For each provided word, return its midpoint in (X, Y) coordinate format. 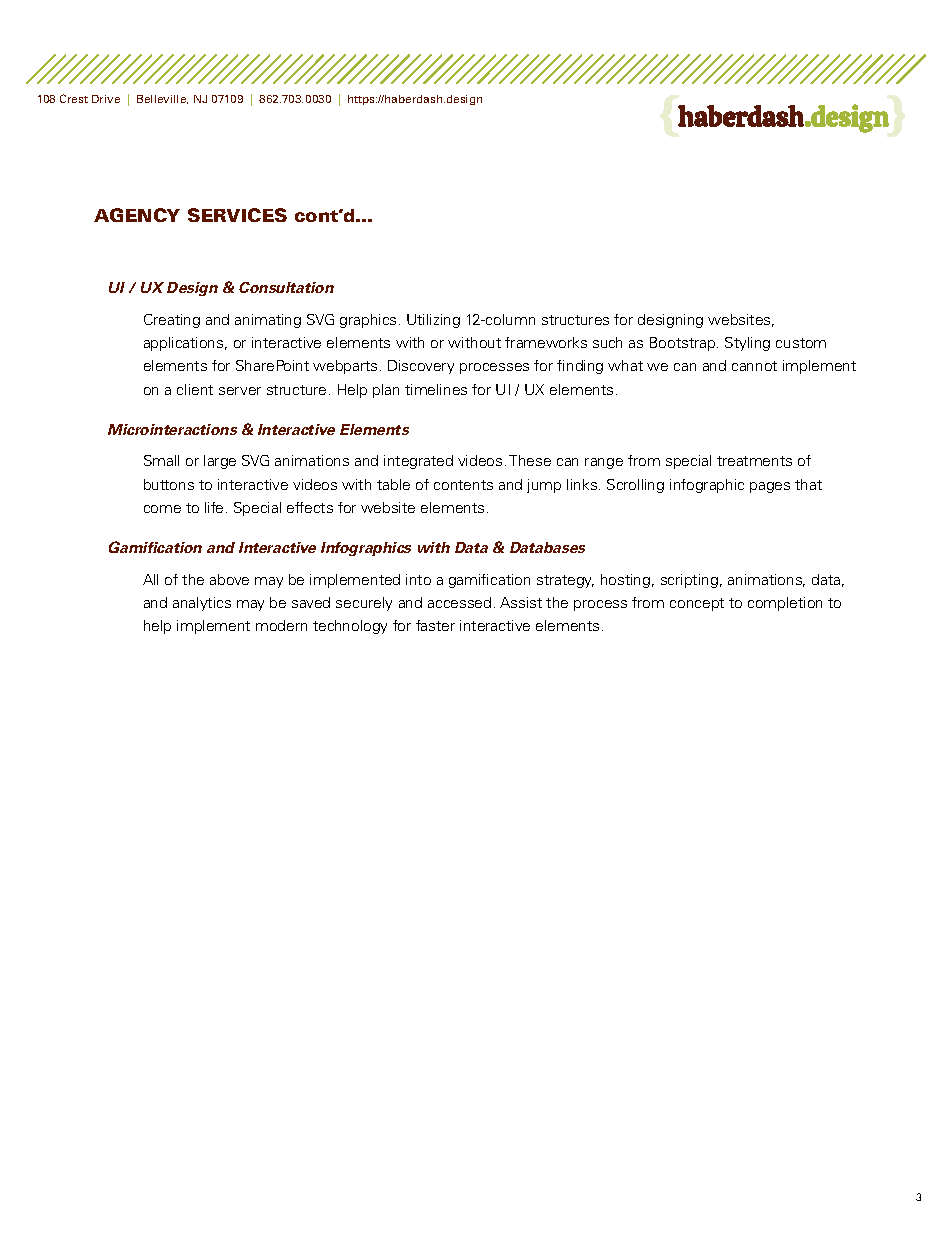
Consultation (286, 287)
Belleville (162, 99)
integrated (418, 462)
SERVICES (237, 215)
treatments (754, 461)
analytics (202, 604)
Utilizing (433, 321)
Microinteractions (172, 429)
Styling (747, 344)
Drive (106, 99)
